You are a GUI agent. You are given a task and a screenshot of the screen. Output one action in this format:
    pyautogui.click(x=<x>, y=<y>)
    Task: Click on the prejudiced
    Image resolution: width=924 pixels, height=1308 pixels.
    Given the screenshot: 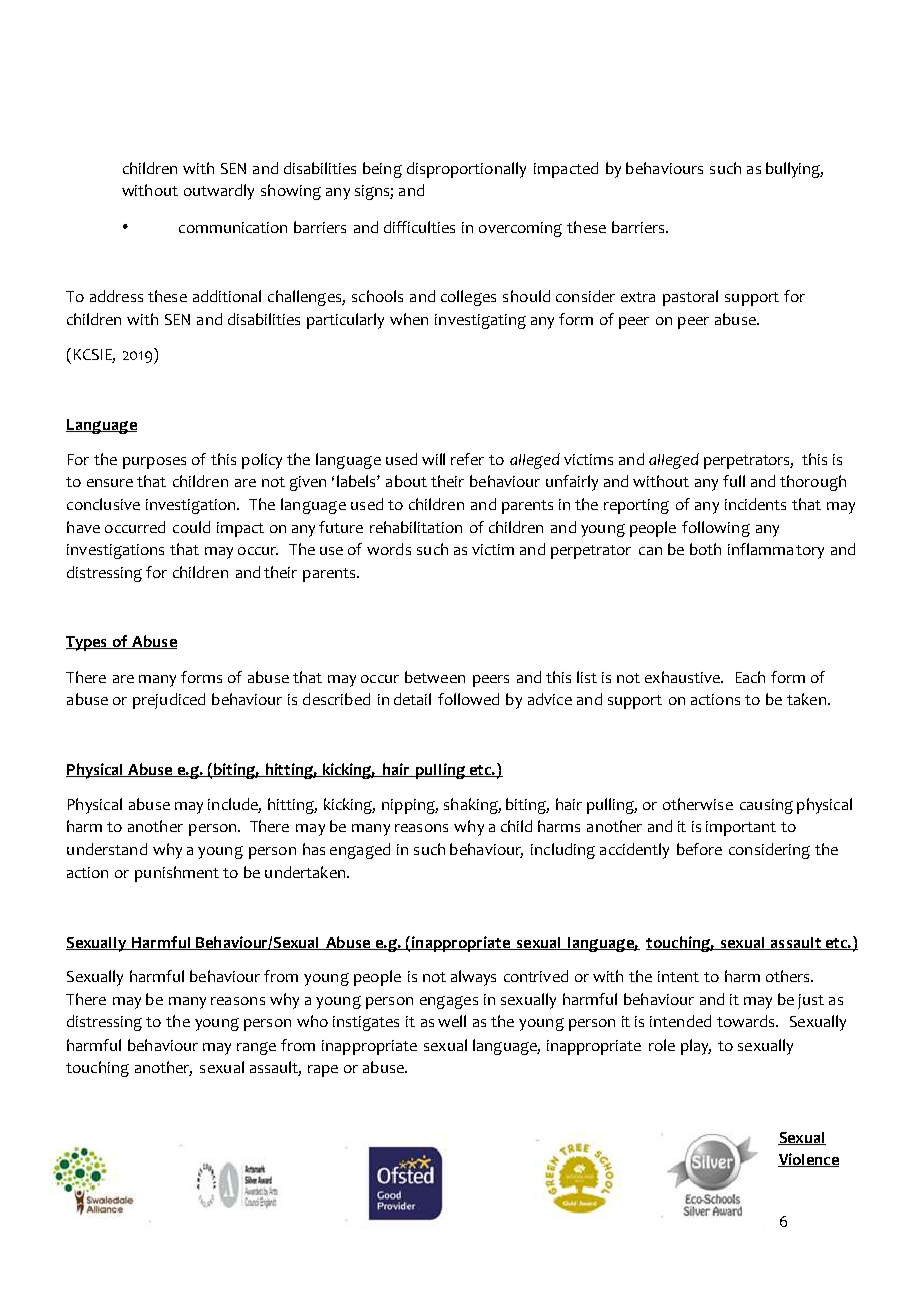 What is the action you would take?
    pyautogui.click(x=169, y=701)
